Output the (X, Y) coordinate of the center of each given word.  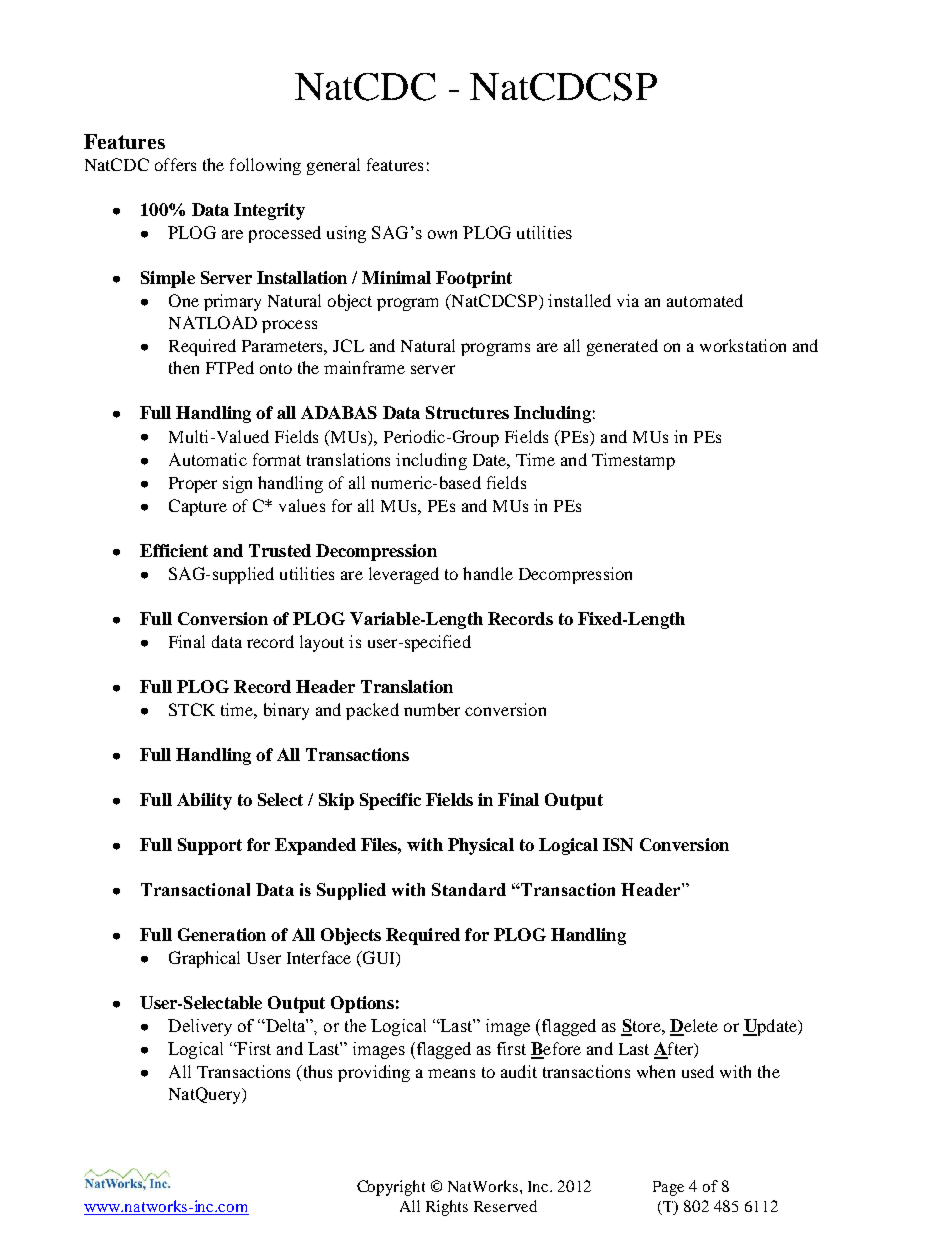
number (432, 709)
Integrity (269, 211)
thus (316, 1073)
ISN (618, 844)
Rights (447, 1208)
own (442, 234)
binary (286, 711)
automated (705, 300)
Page (668, 1188)
